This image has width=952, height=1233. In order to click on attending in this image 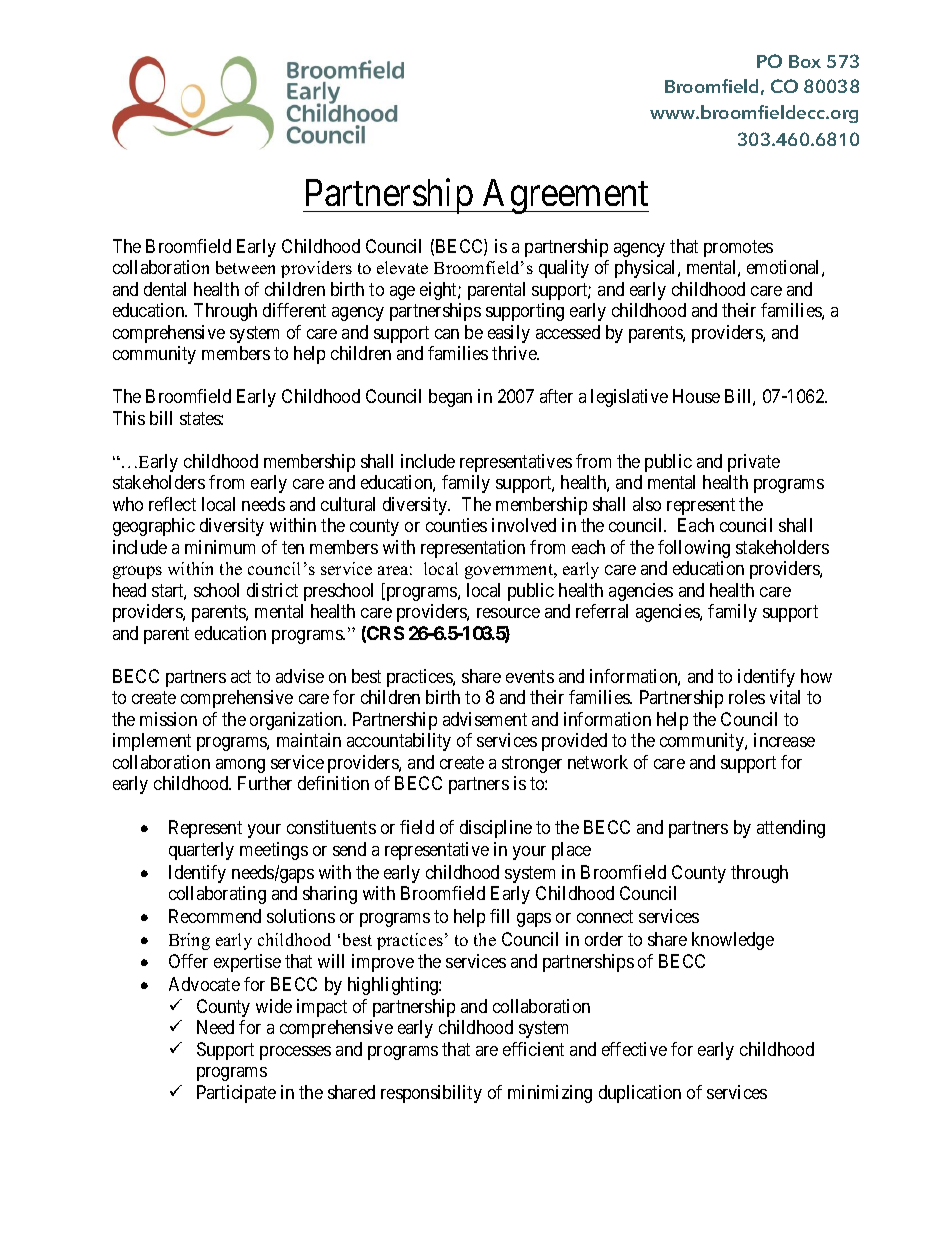, I will do `click(791, 829)`.
